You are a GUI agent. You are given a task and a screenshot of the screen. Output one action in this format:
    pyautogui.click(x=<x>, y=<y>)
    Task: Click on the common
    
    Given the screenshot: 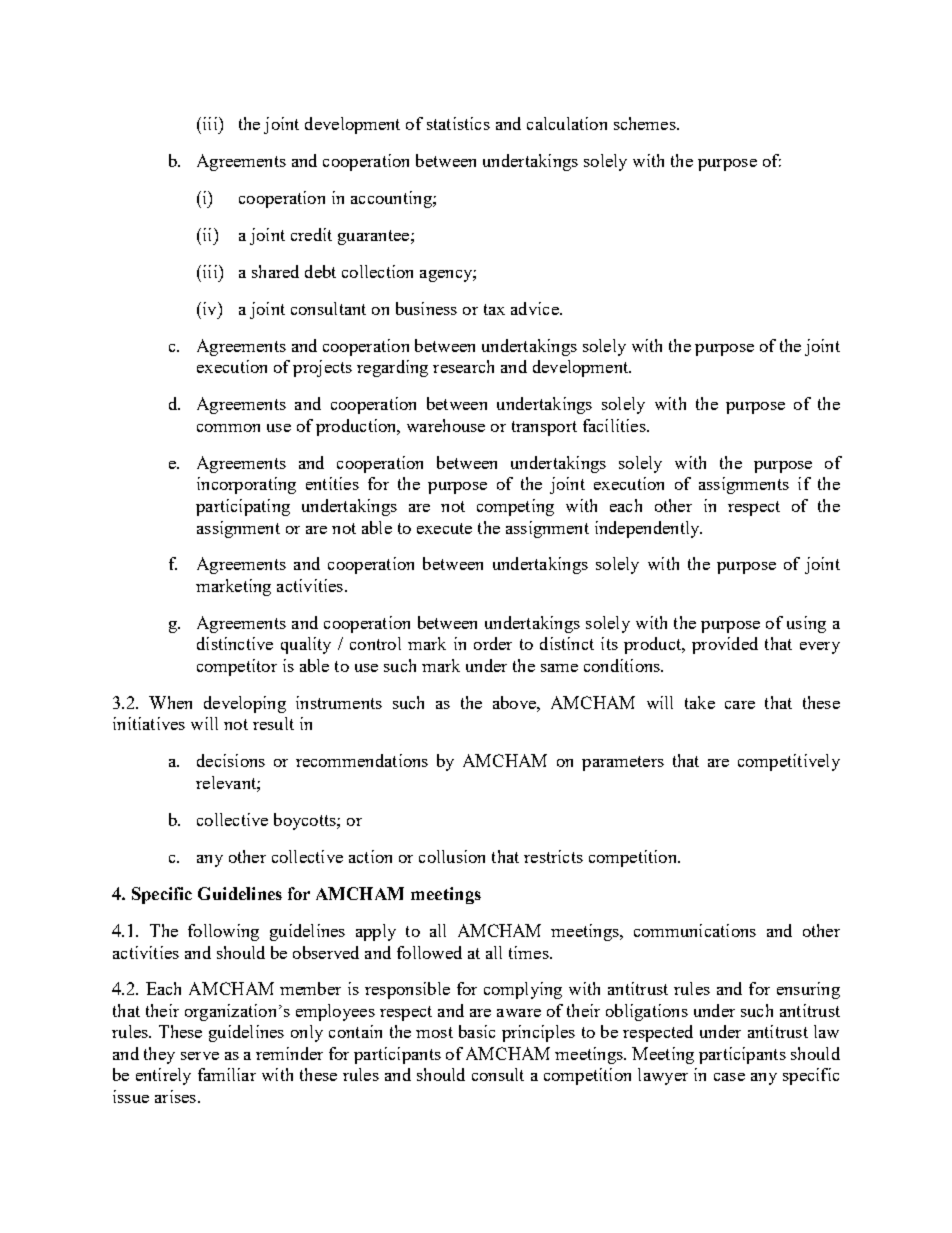 What is the action you would take?
    pyautogui.click(x=228, y=428)
